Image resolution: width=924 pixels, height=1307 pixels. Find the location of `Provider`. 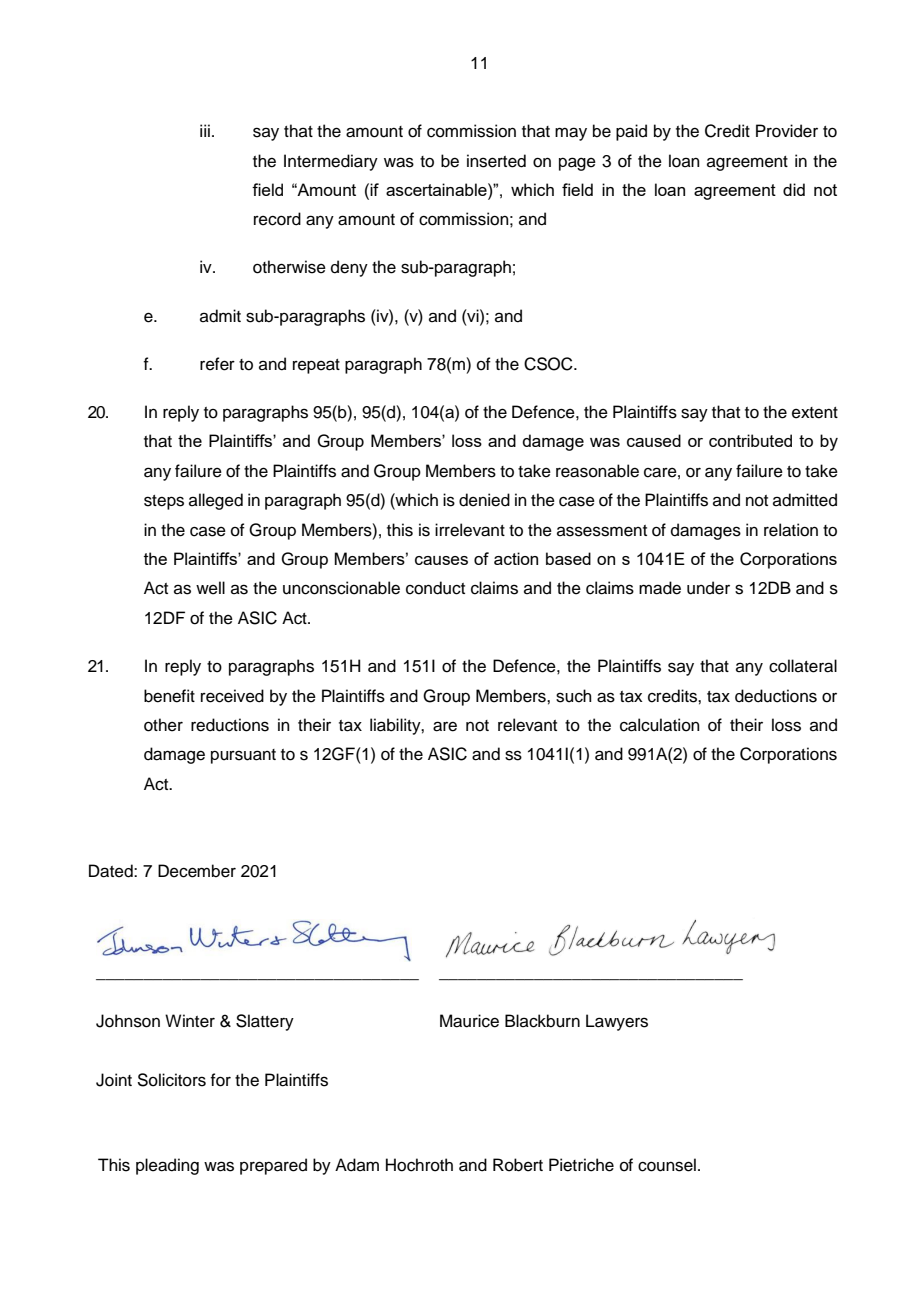

Provider is located at coordinates (787, 131).
